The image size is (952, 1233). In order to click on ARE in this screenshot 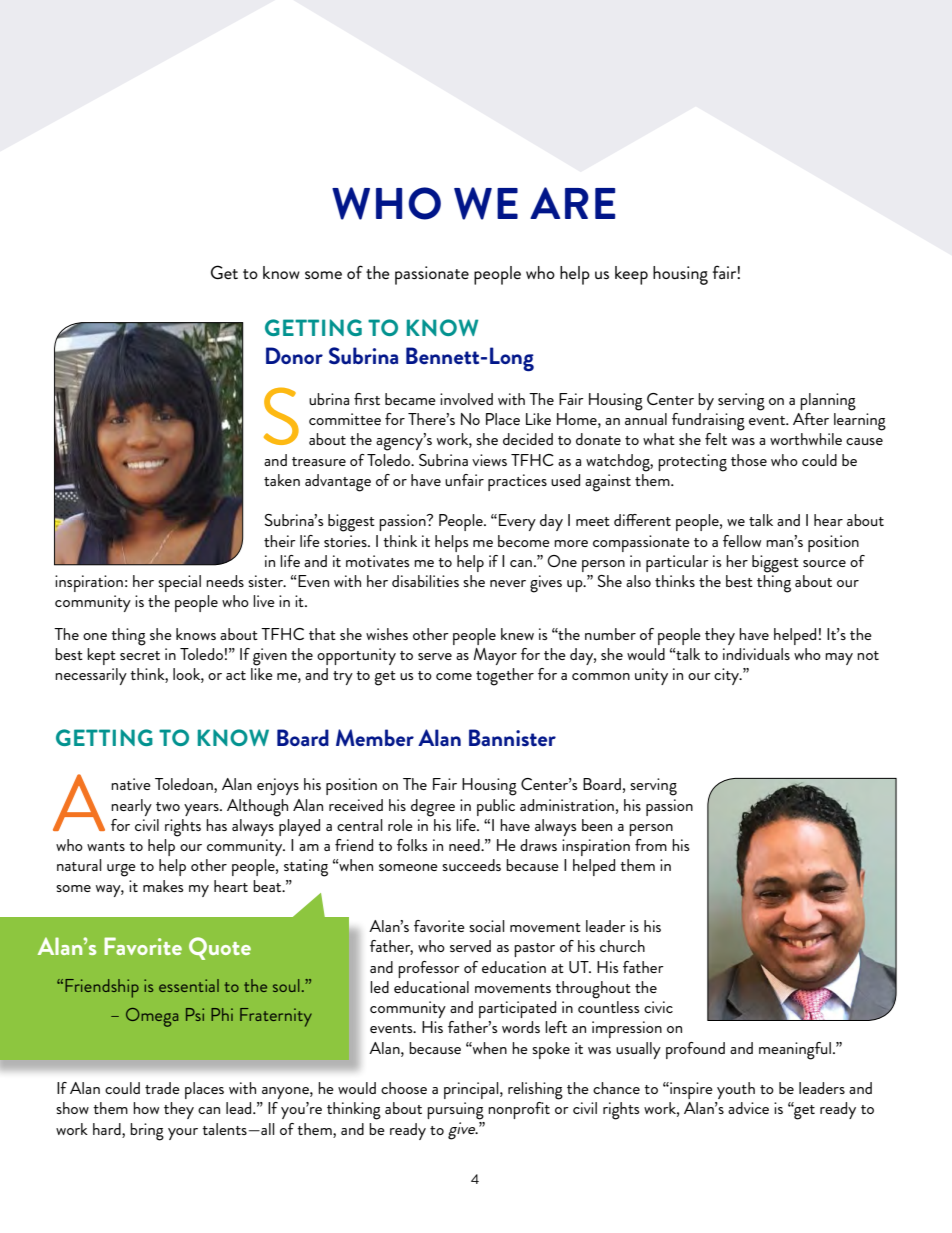, I will do `click(572, 203)`.
